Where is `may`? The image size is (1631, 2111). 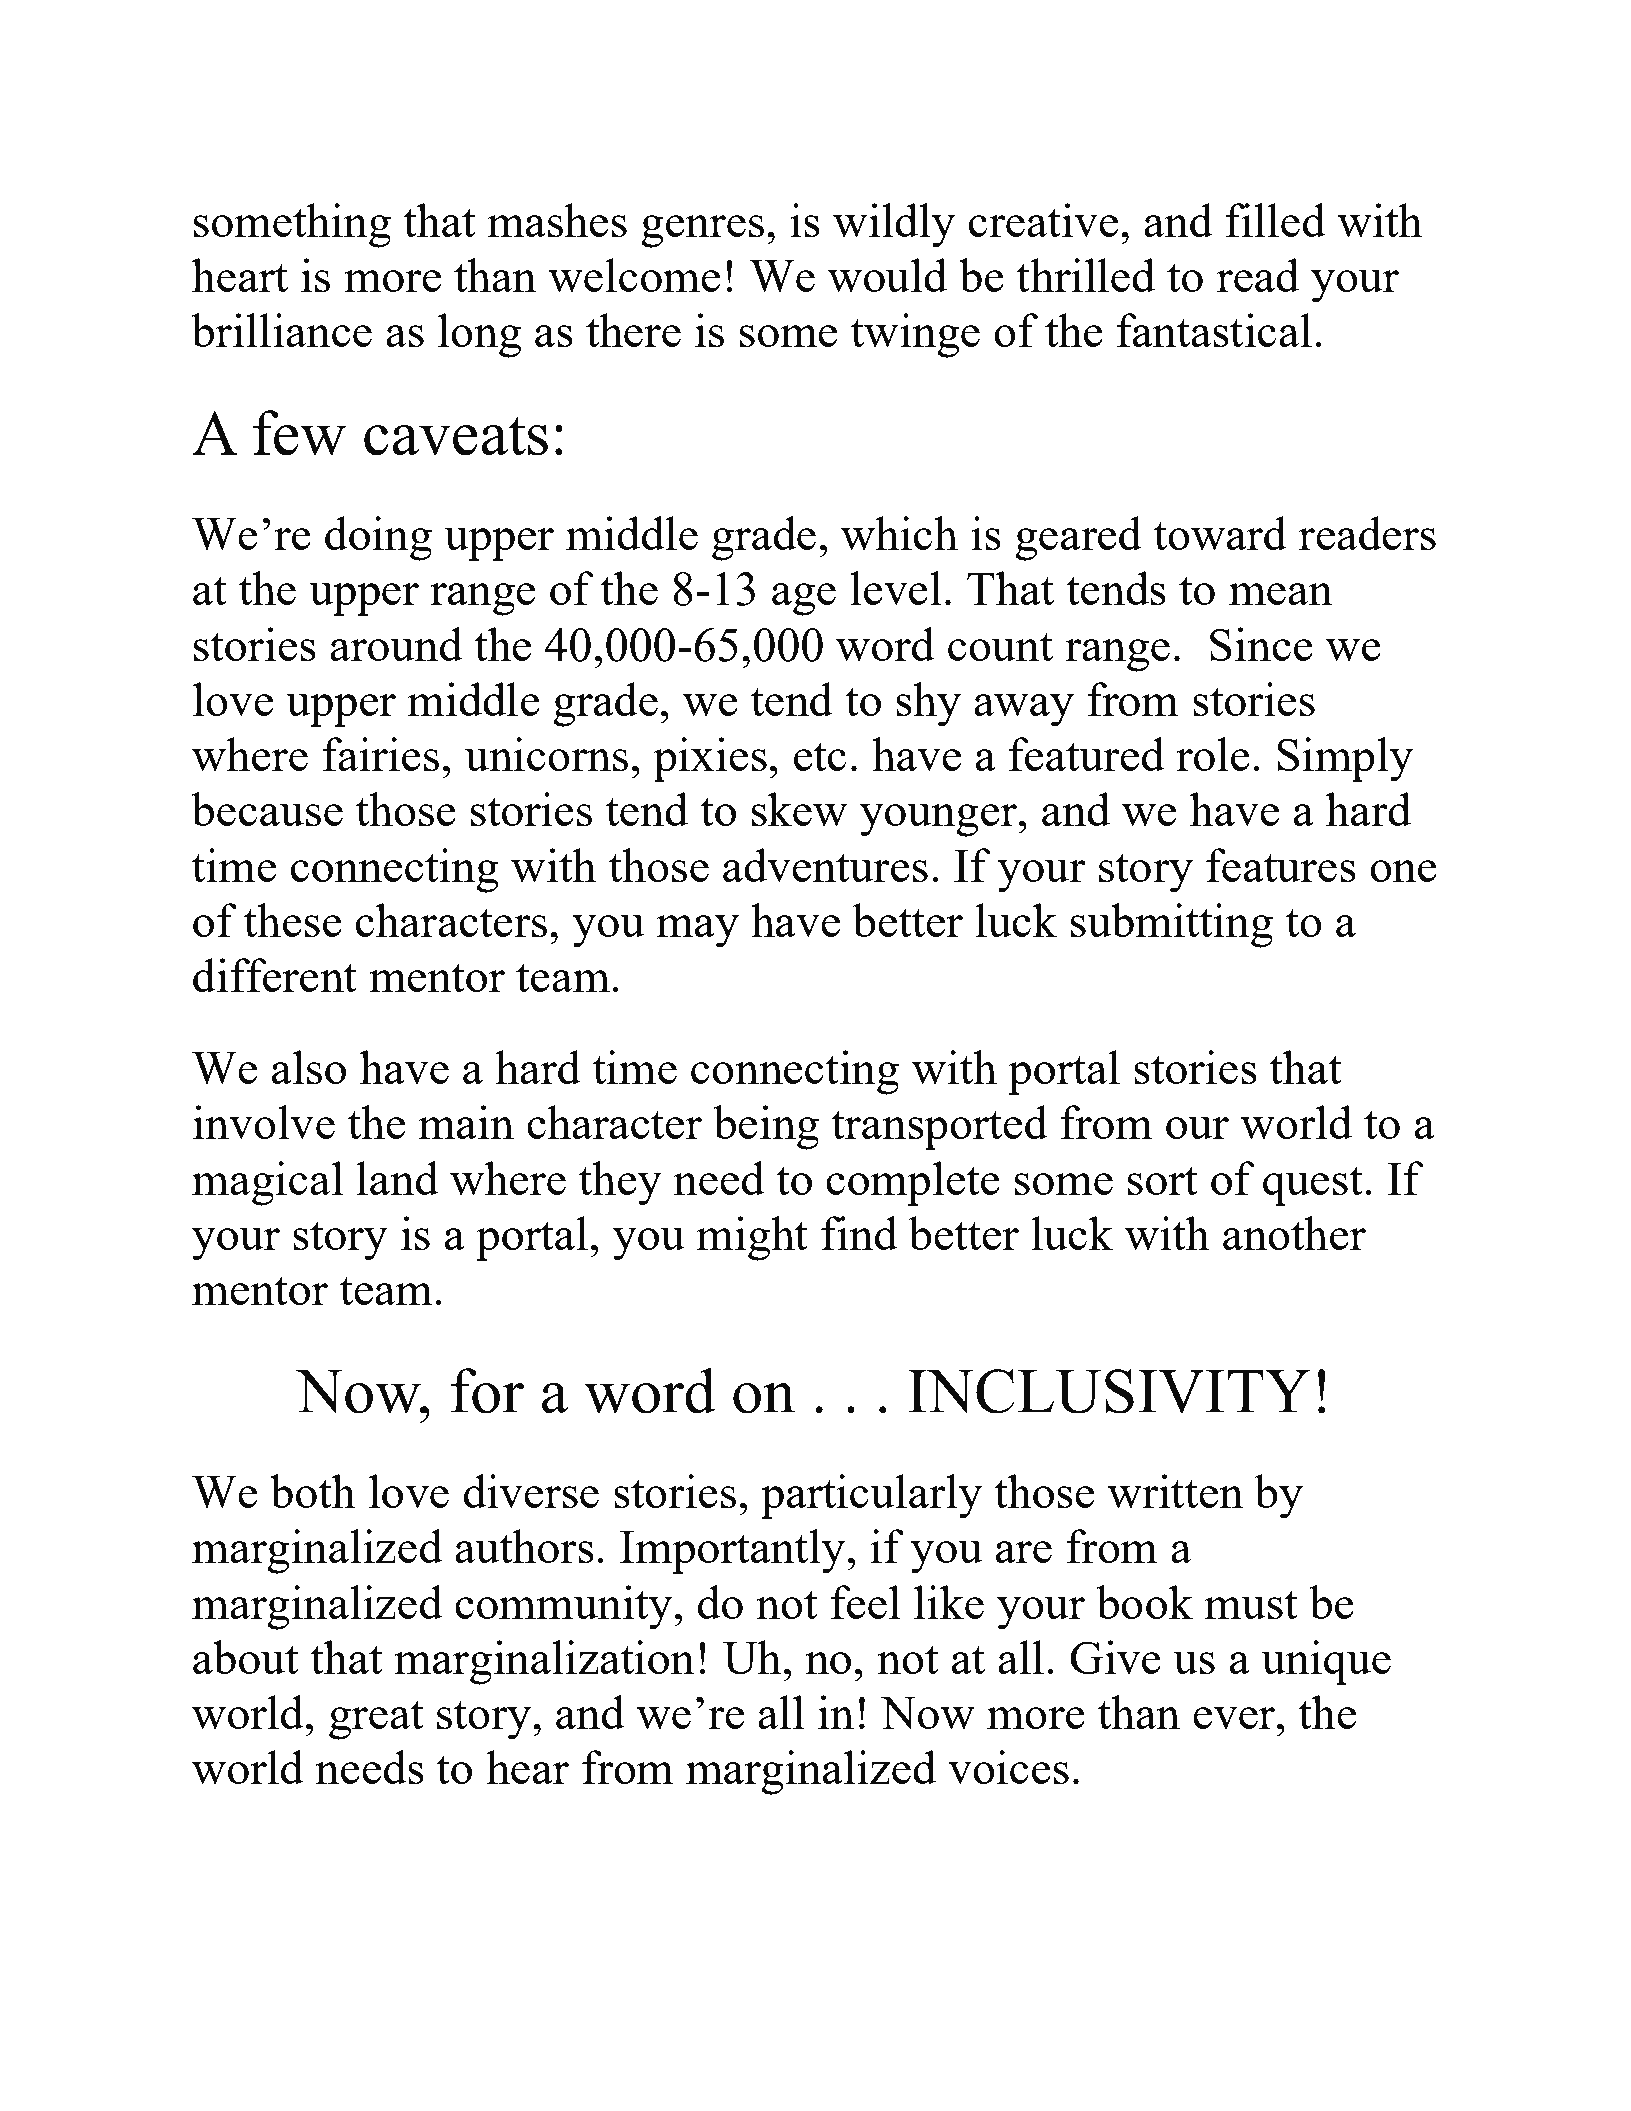
may is located at coordinates (698, 931).
